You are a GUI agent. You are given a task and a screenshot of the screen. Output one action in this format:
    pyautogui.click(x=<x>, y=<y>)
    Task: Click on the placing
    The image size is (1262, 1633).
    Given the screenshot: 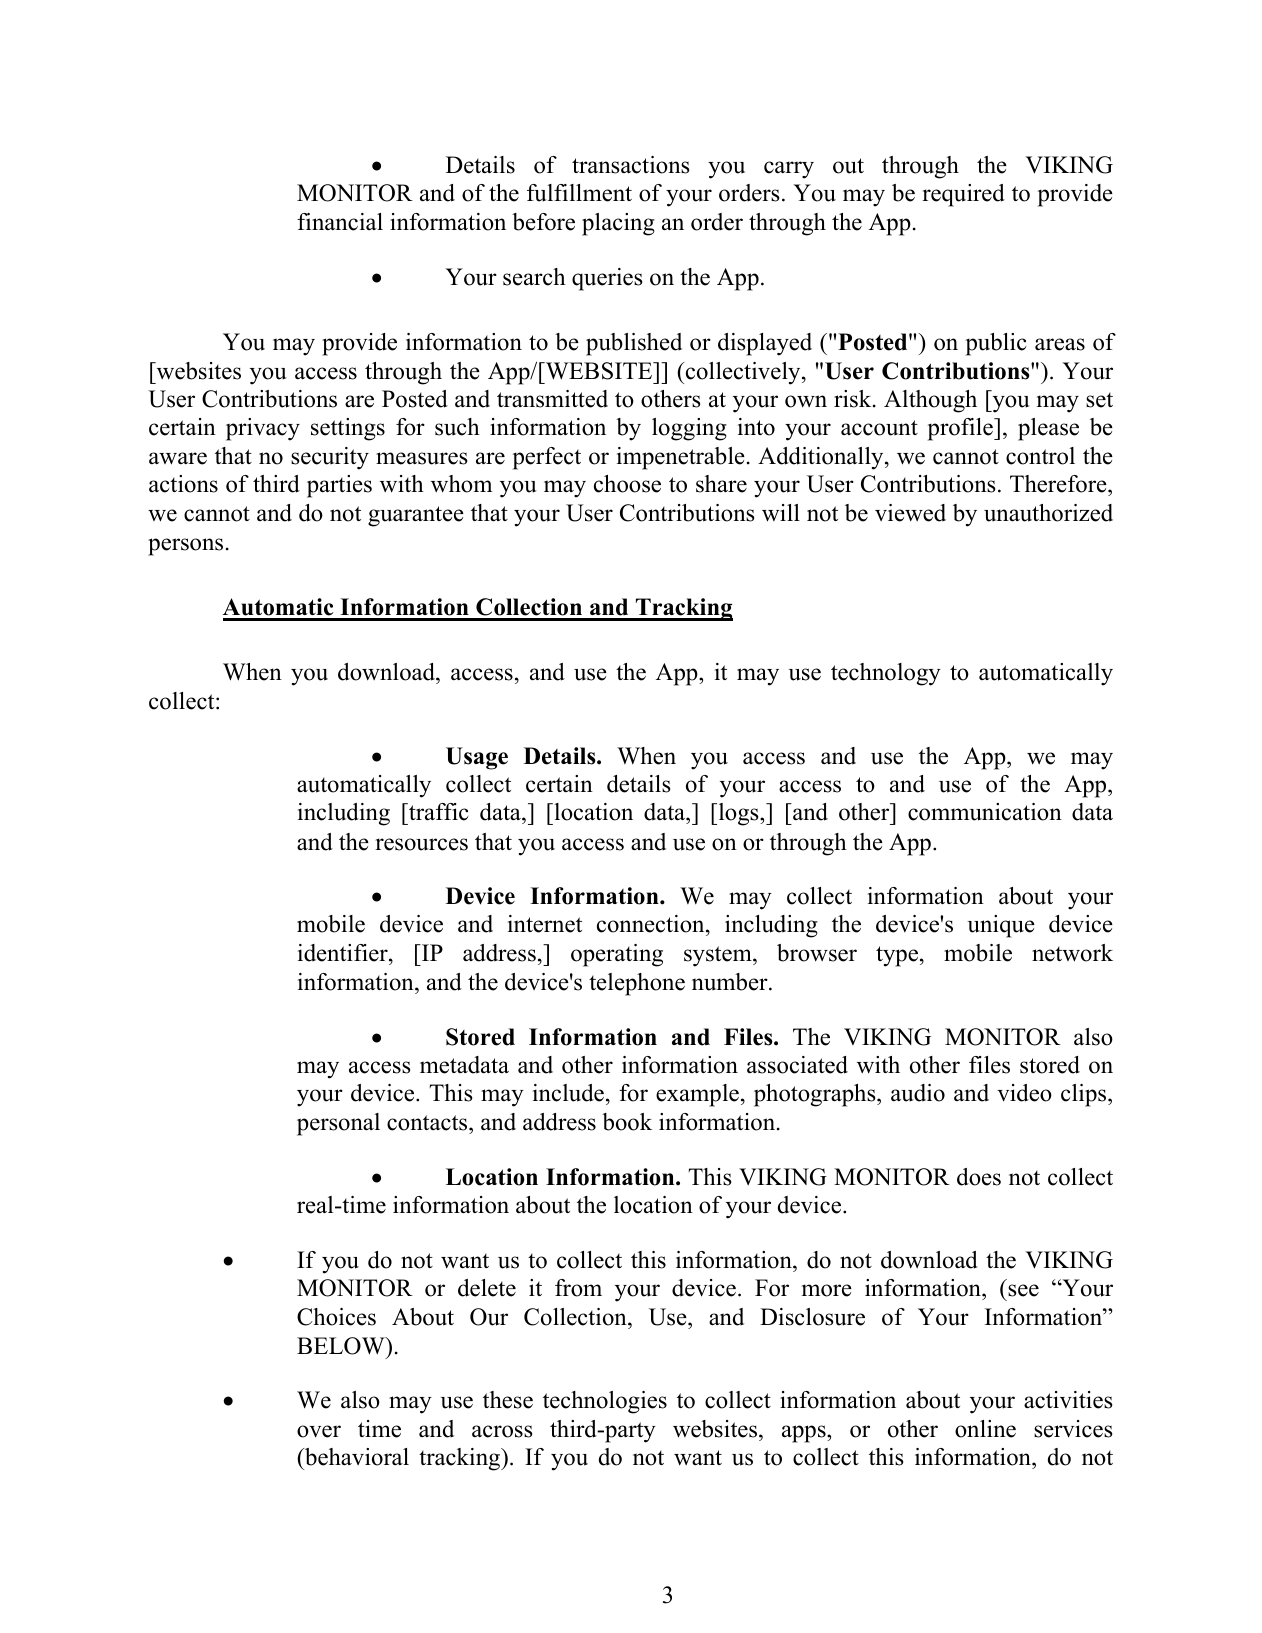 What is the action you would take?
    pyautogui.click(x=618, y=224)
